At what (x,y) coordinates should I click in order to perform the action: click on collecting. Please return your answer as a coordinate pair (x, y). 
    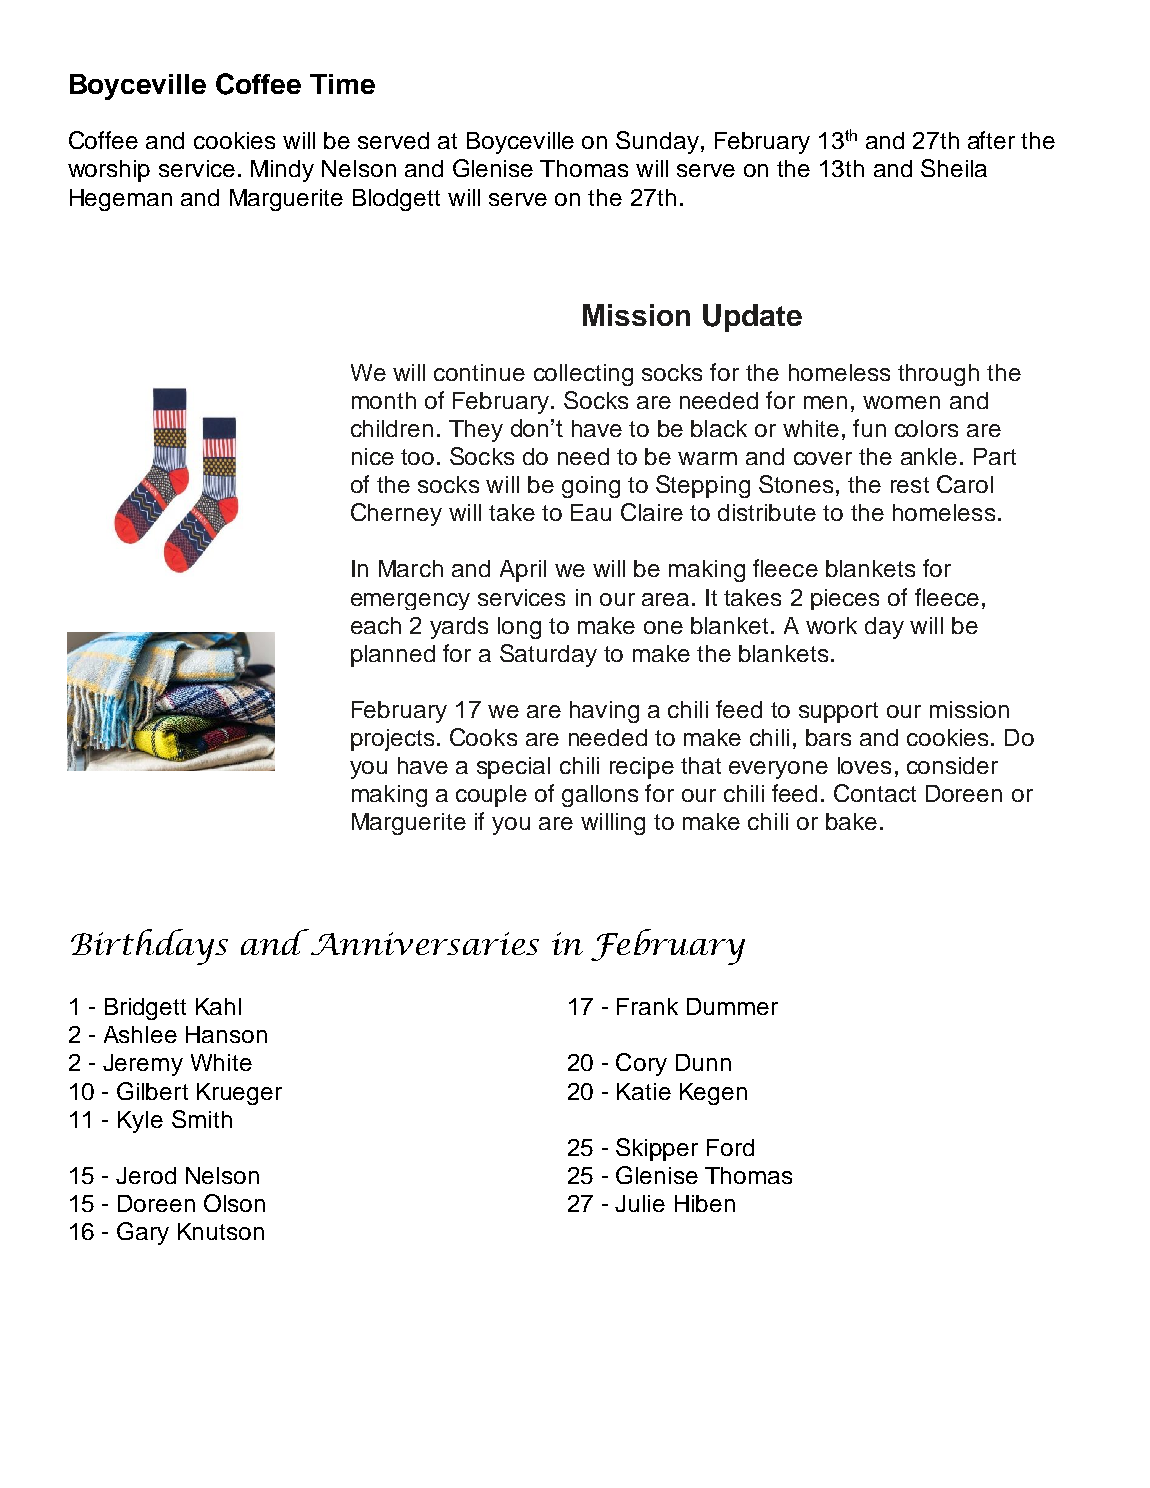
    Looking at the image, I should click on (583, 375).
